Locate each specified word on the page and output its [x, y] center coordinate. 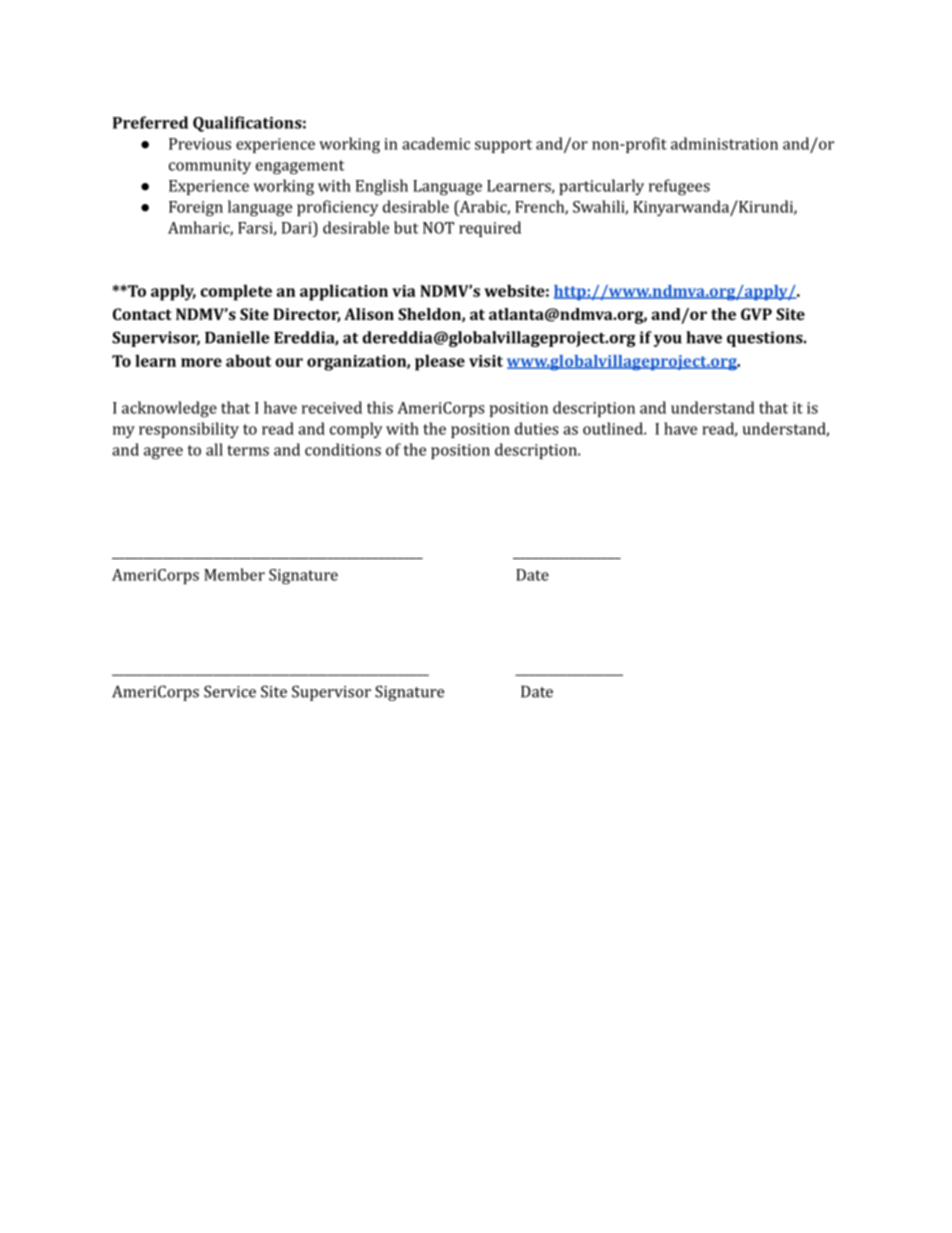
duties [536, 428]
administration [724, 143]
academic [436, 143]
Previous [200, 144]
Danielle [237, 337]
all [214, 449]
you [668, 341]
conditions [343, 449]
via [404, 291]
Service [230, 691]
